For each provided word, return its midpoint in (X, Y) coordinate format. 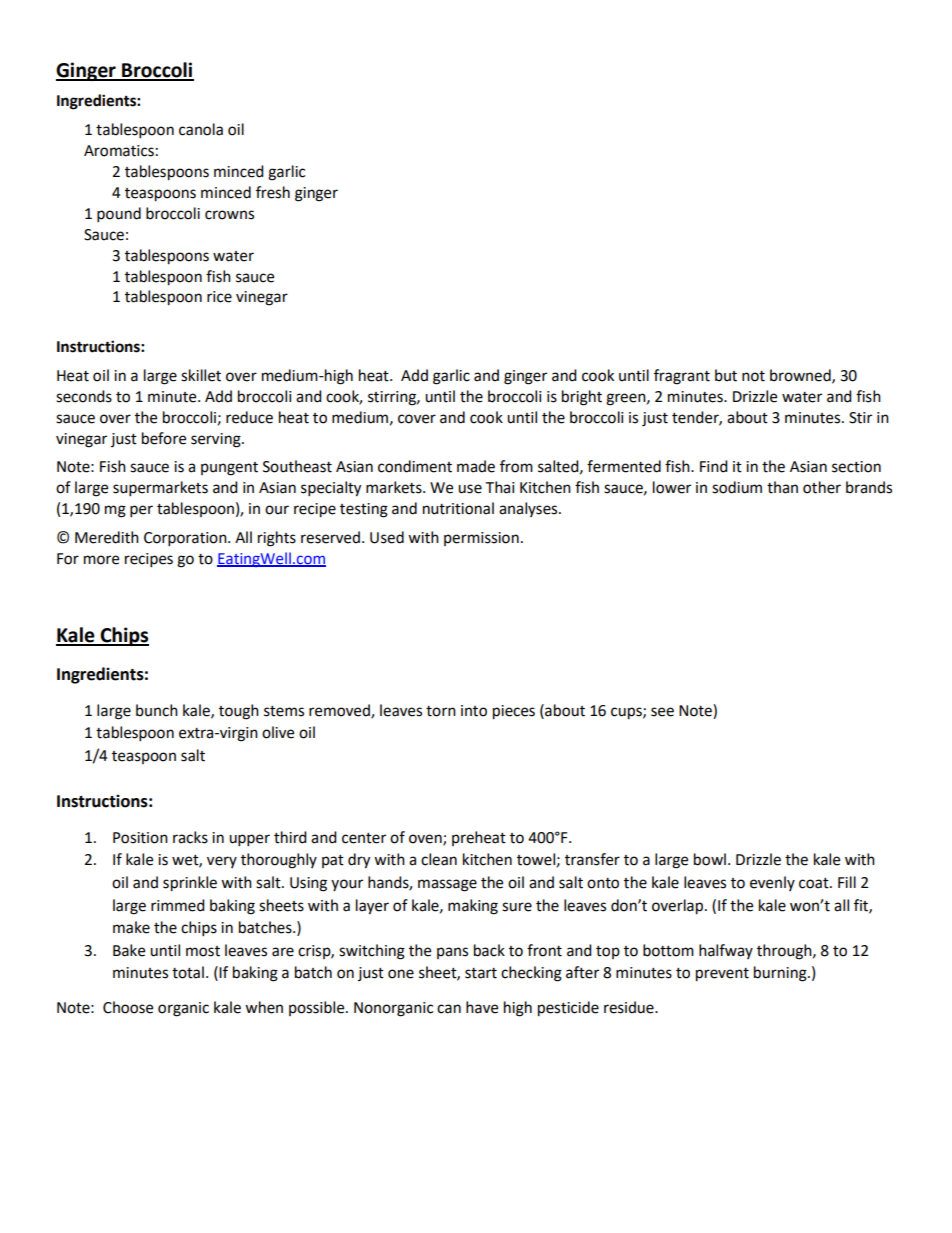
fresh (273, 192)
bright (582, 398)
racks (190, 837)
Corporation (186, 539)
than (782, 487)
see (662, 712)
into (474, 711)
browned (801, 376)
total (188, 972)
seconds (84, 396)
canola (201, 129)
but (726, 375)
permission (481, 539)
